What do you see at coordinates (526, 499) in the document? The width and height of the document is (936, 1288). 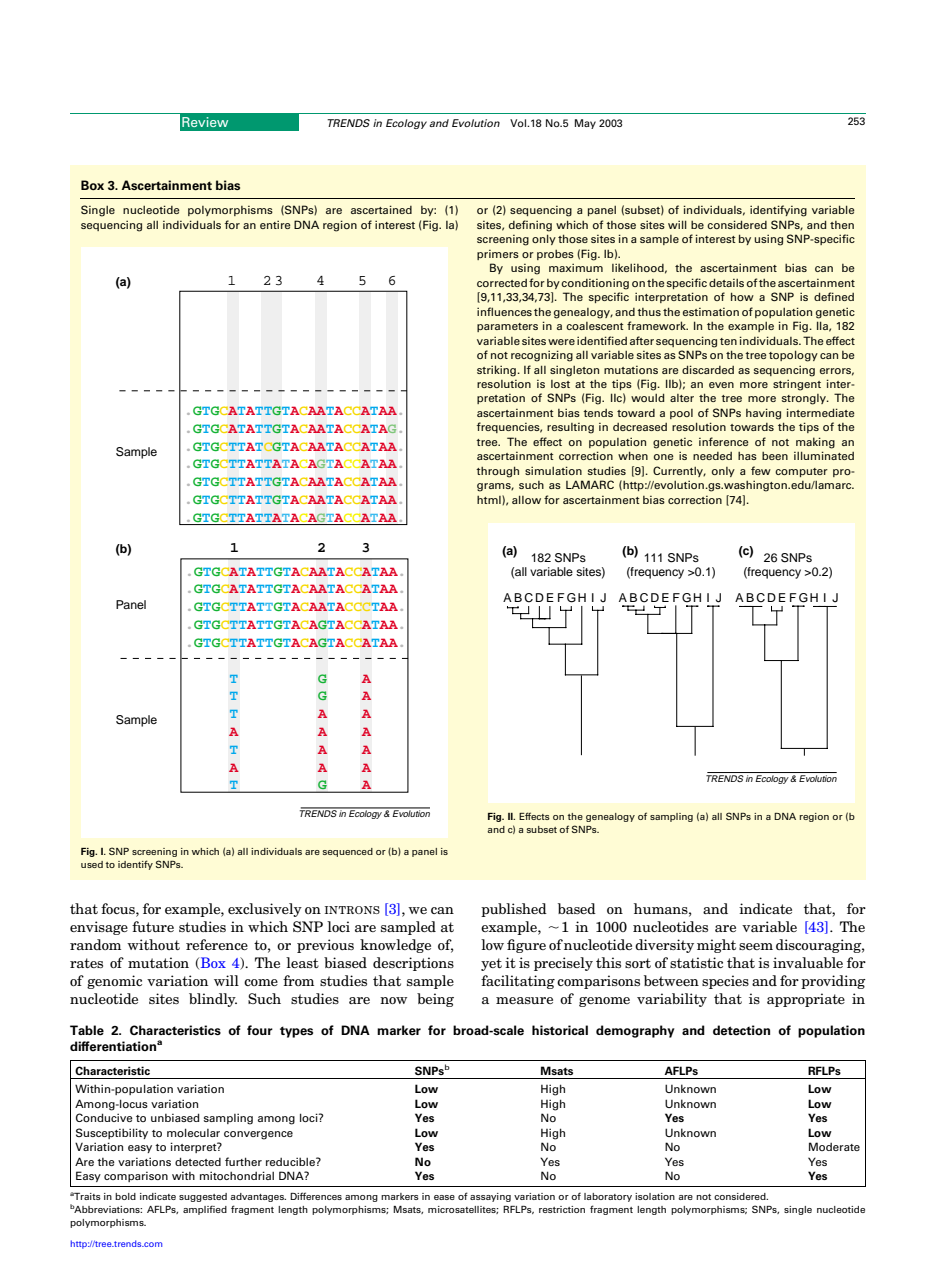 I see `allow` at bounding box center [526, 499].
